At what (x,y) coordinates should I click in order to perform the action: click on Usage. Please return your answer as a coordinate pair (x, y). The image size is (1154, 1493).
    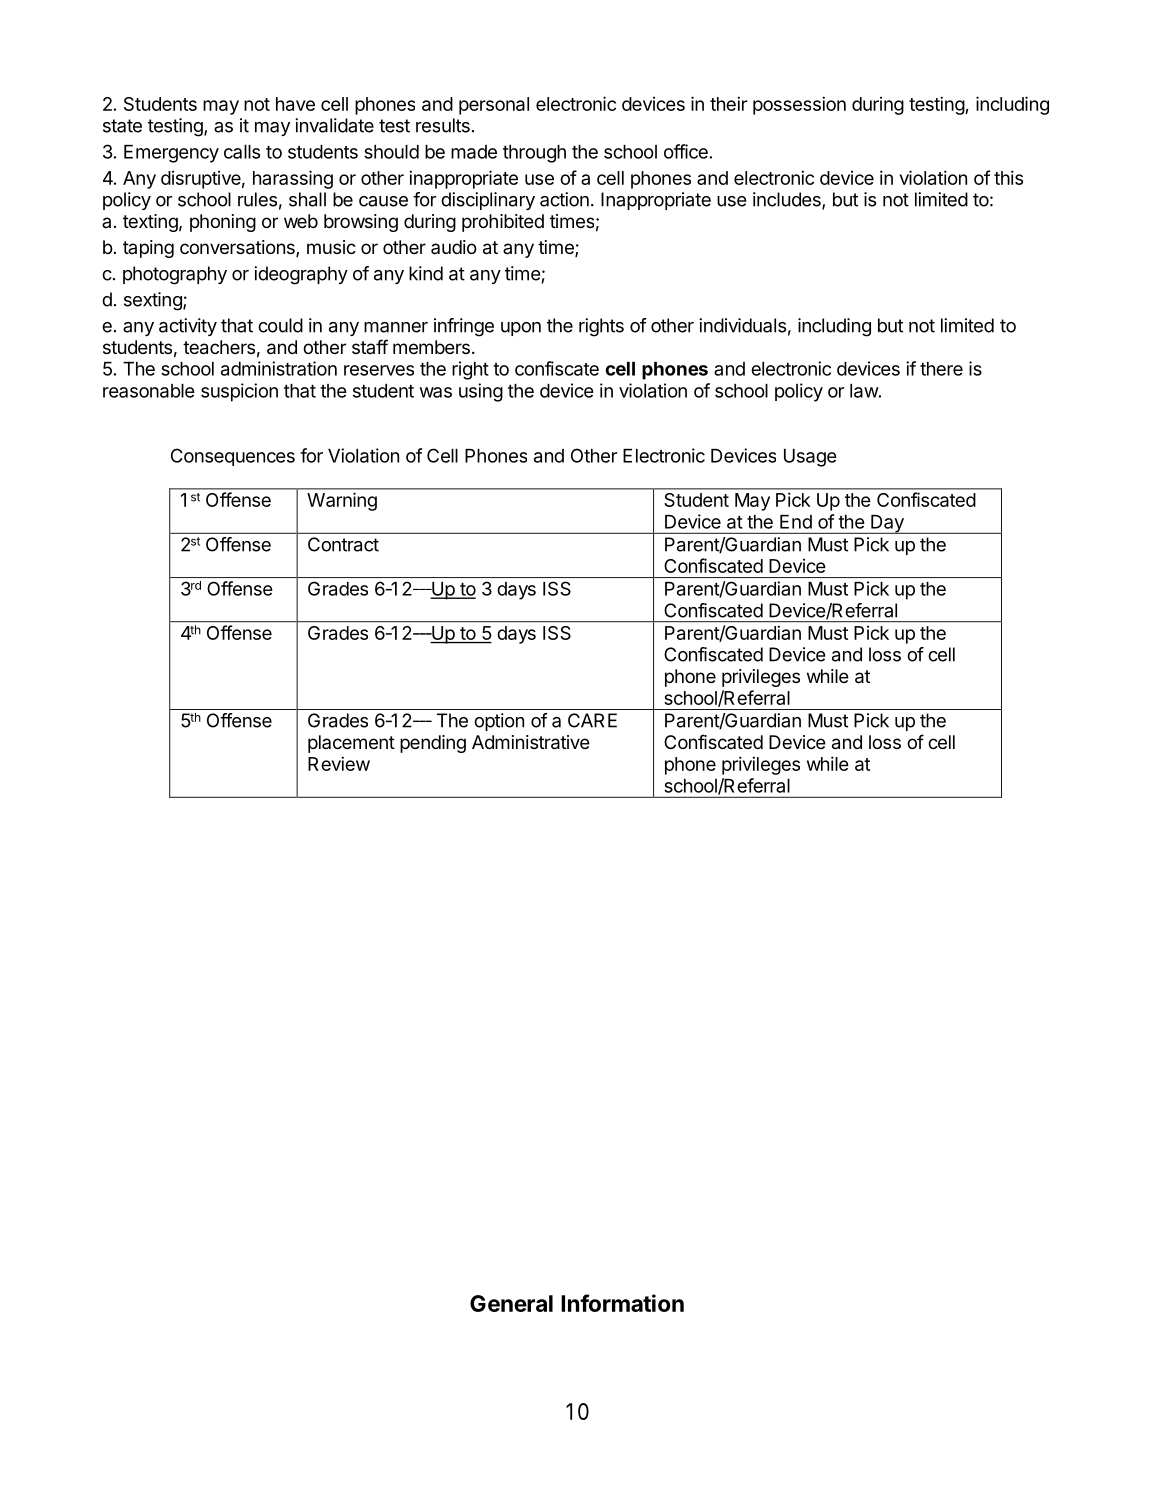
    Looking at the image, I should click on (810, 458).
